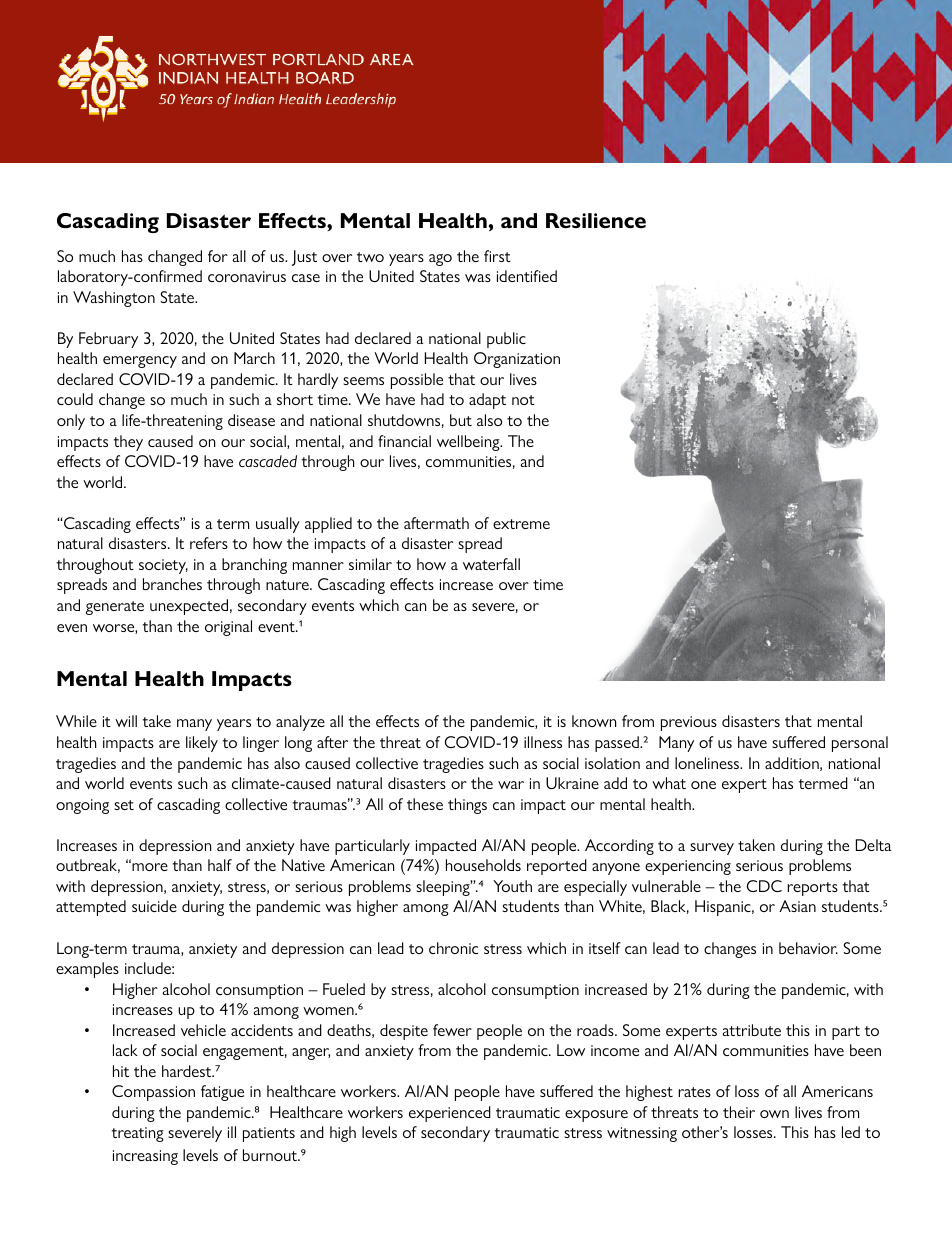  What do you see at coordinates (739, 1112) in the document?
I see `their` at bounding box center [739, 1112].
